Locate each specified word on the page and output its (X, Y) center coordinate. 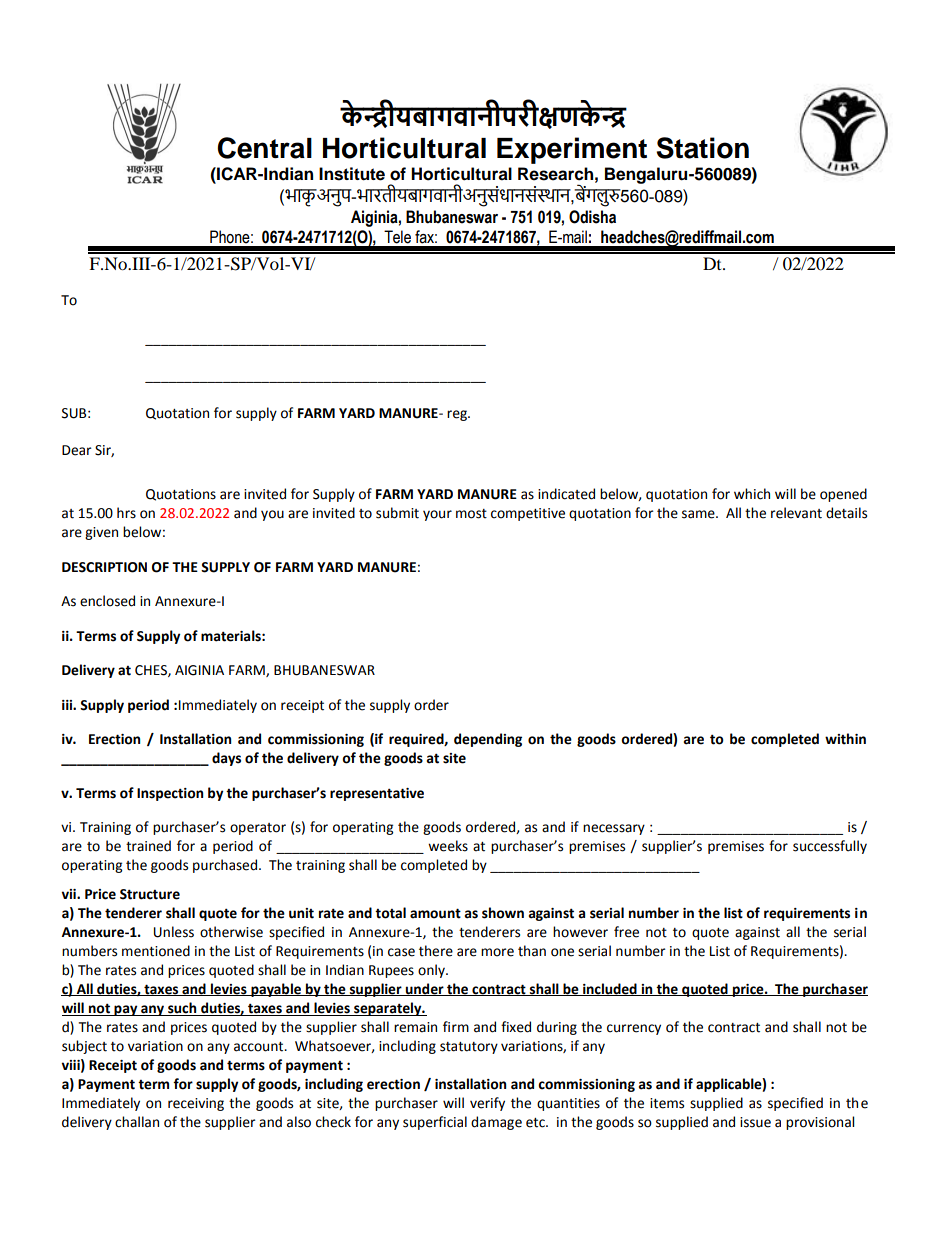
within (845, 739)
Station (702, 148)
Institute (352, 174)
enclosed (107, 601)
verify (487, 1104)
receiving (196, 1104)
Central (264, 148)
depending (488, 740)
